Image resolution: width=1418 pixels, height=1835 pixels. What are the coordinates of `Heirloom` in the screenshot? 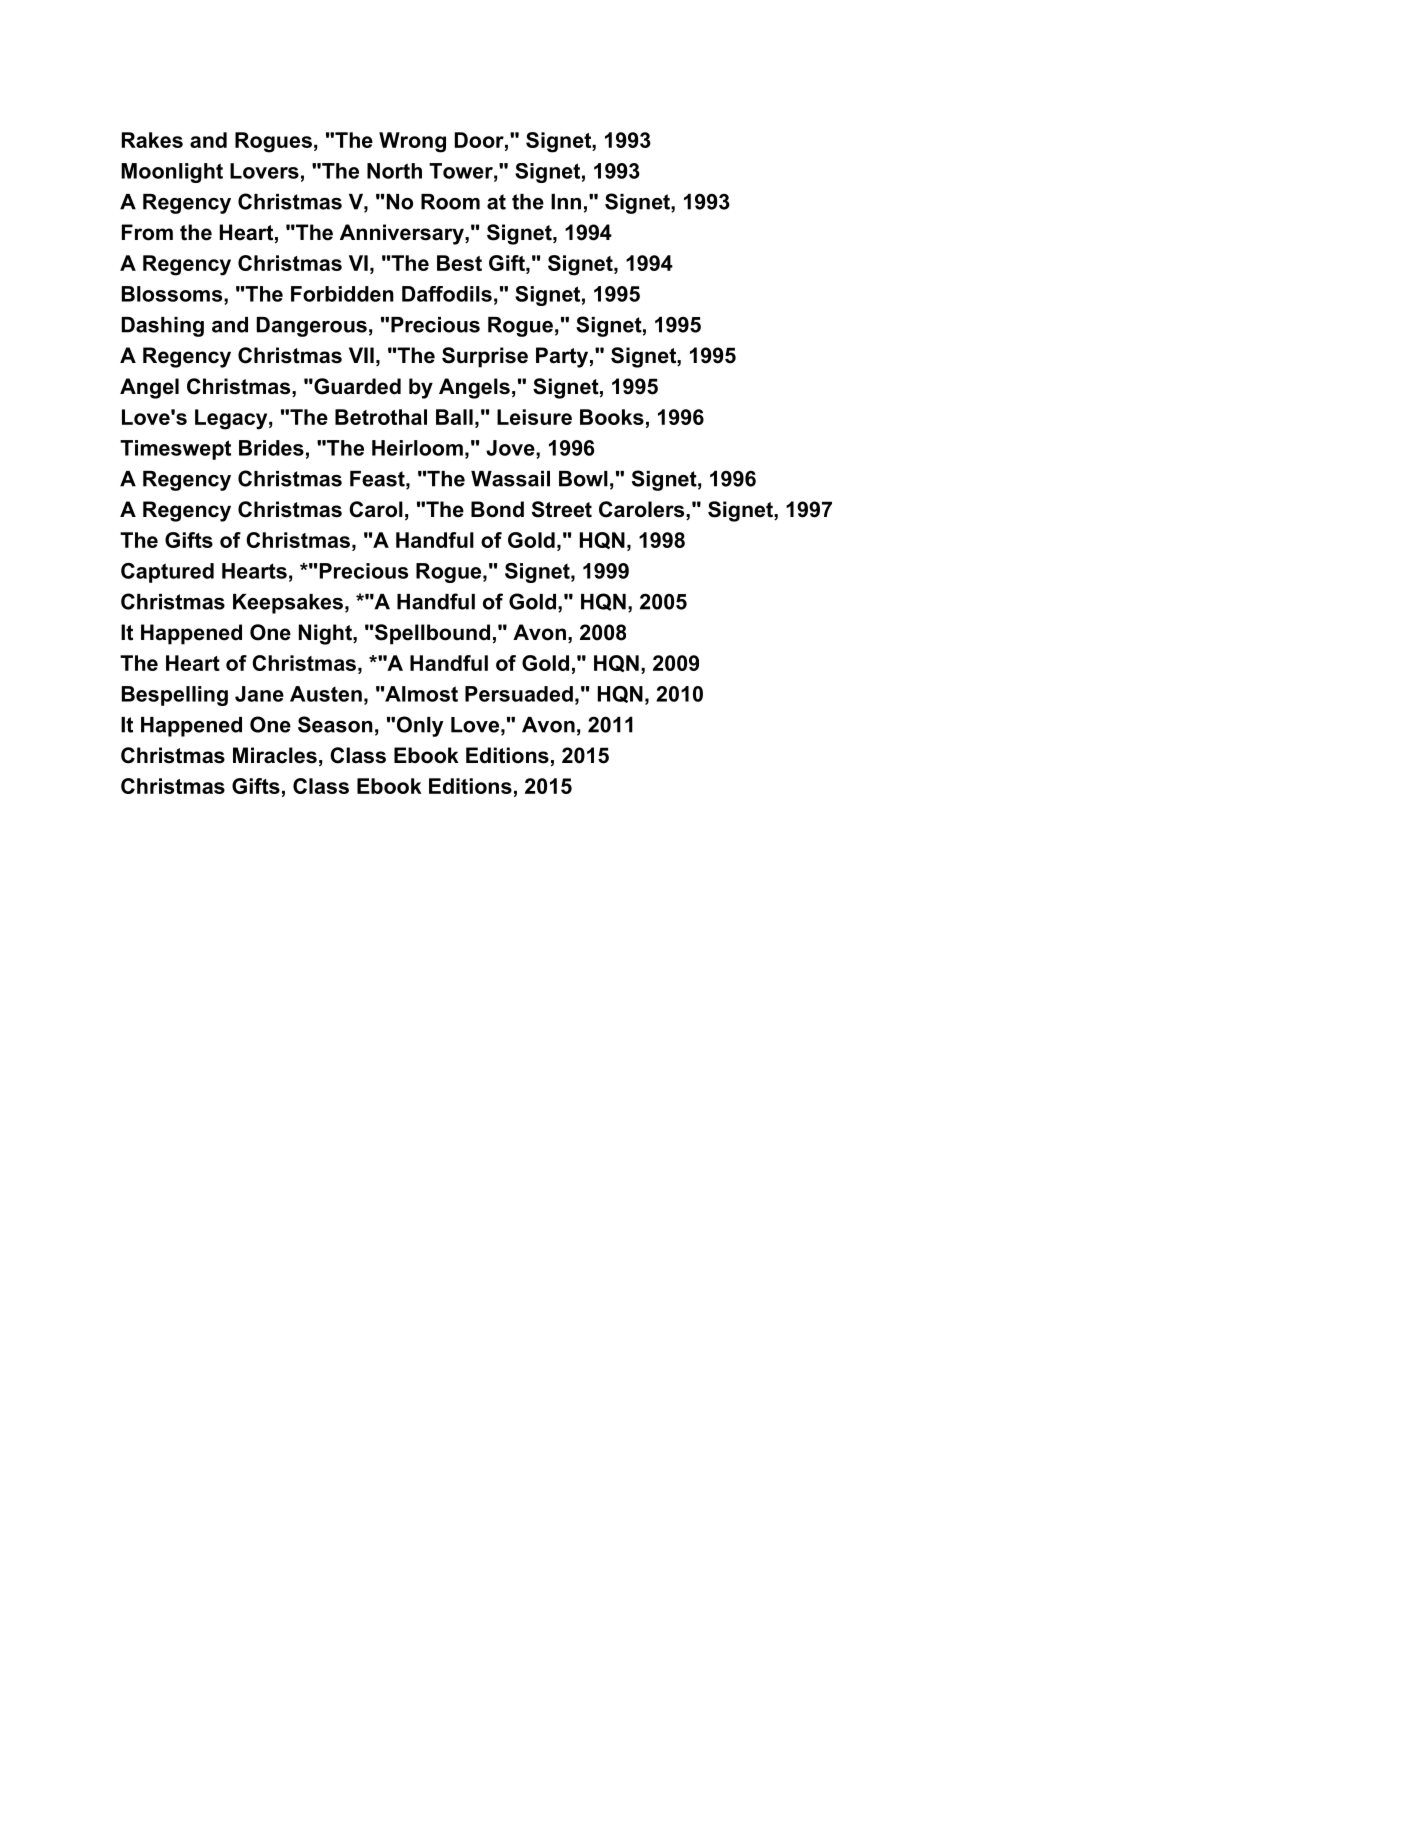 It's located at (417, 448).
